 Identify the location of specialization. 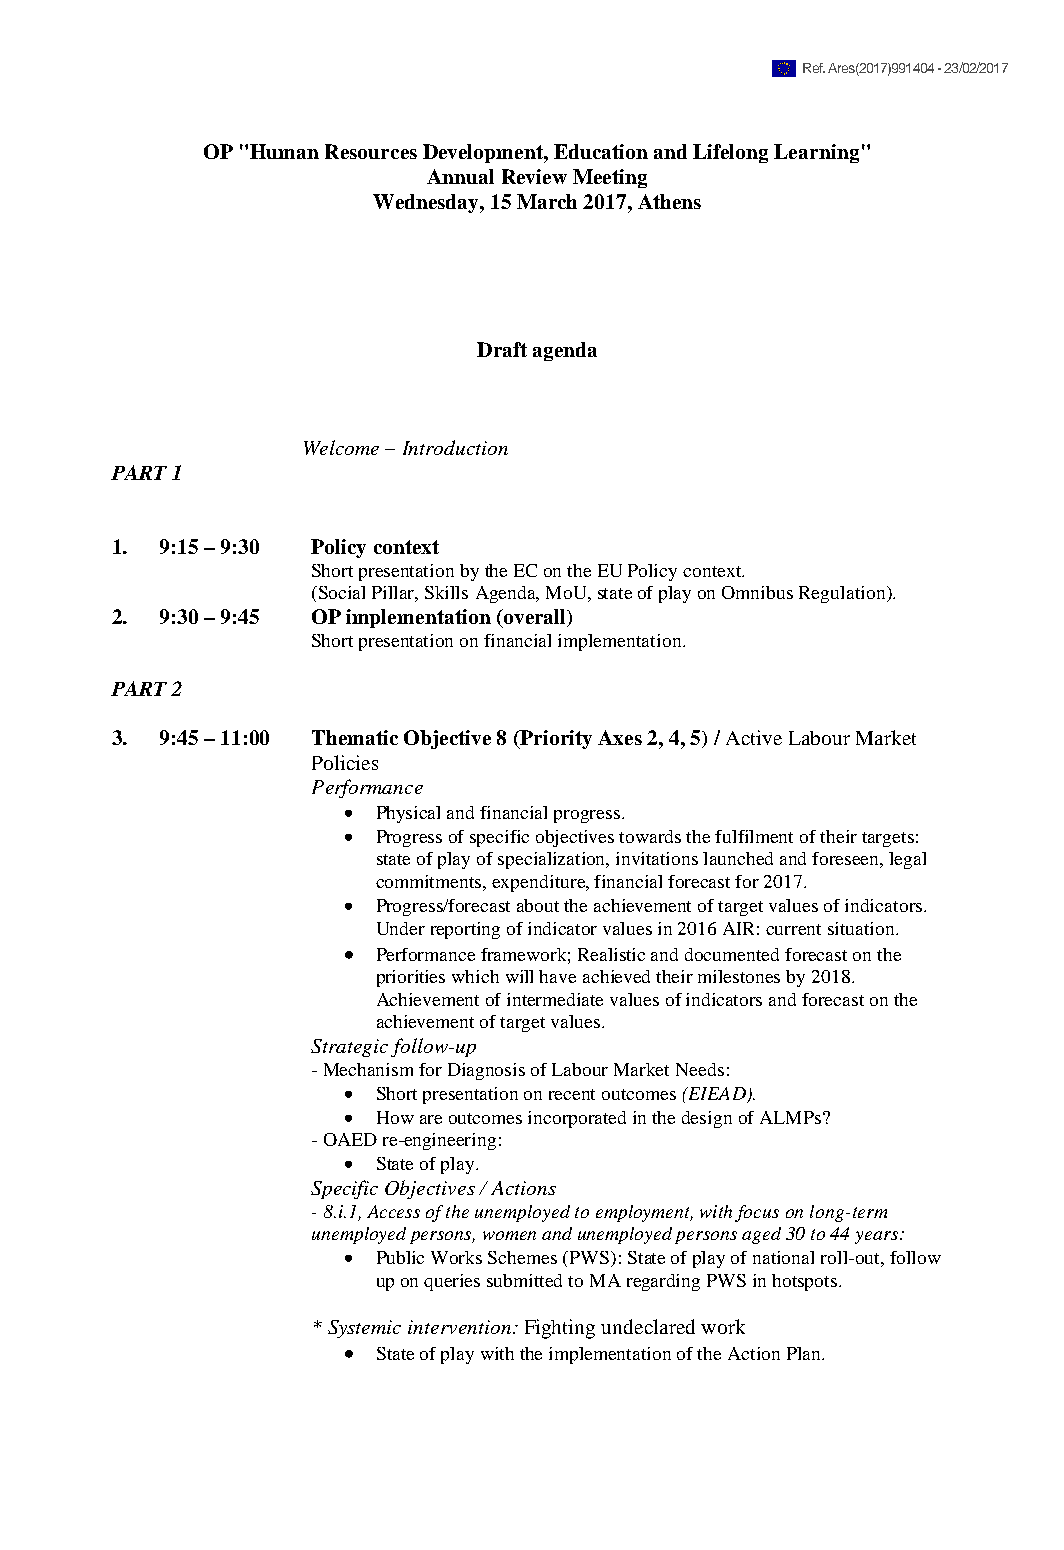
(553, 860).
